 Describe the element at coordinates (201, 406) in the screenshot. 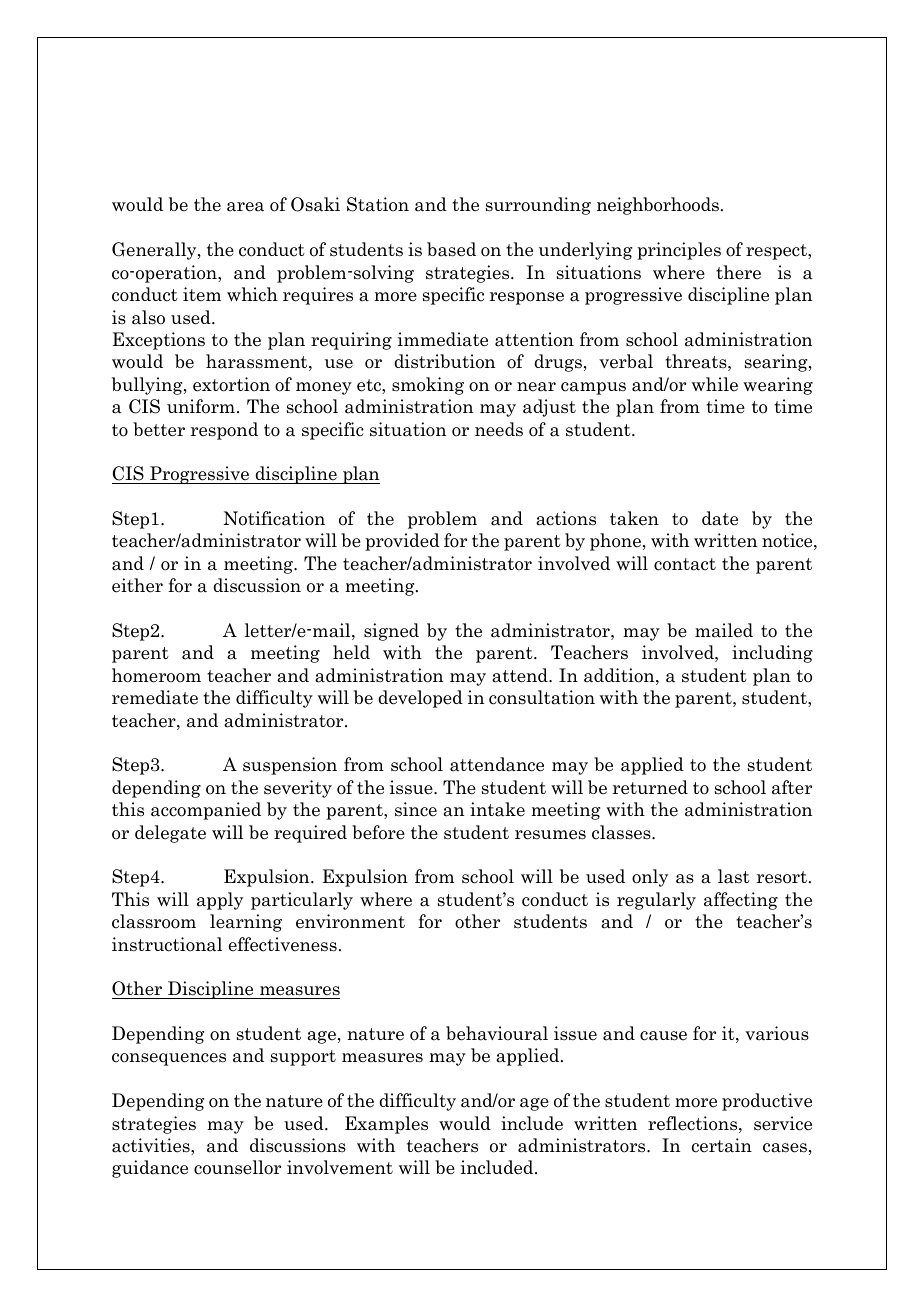

I see `uniform` at that location.
